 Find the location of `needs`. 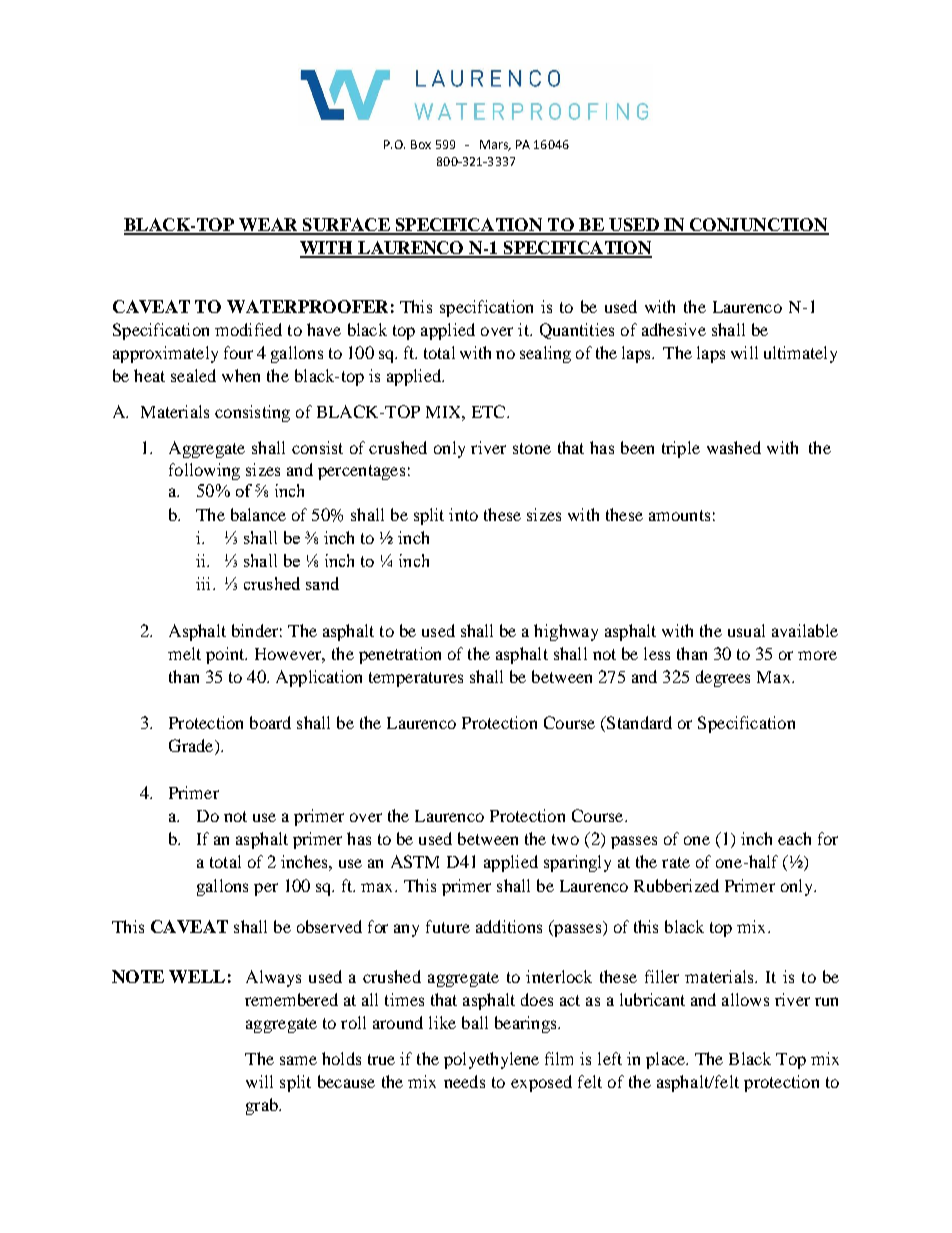

needs is located at coordinates (464, 1081).
